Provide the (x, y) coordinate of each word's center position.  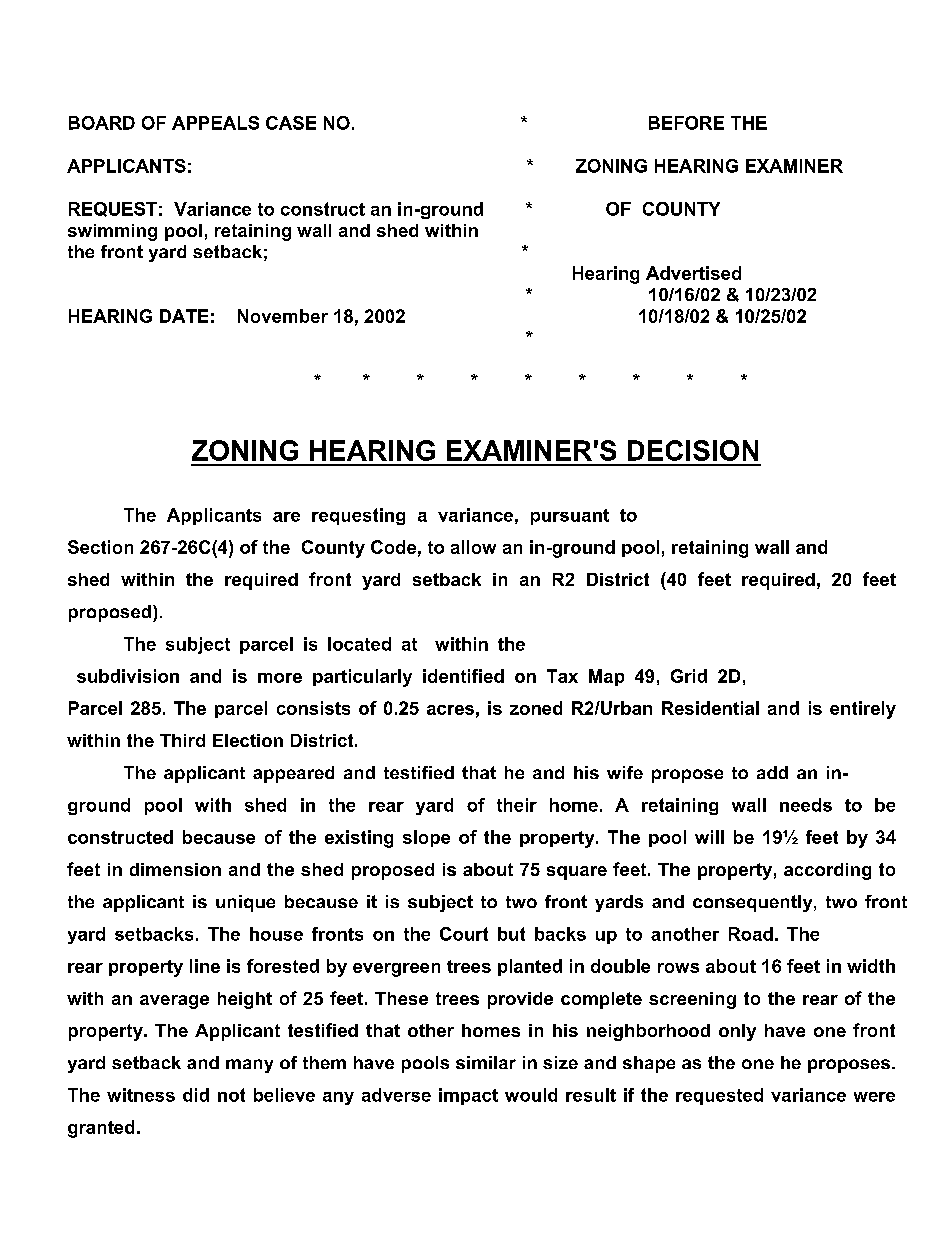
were (874, 1097)
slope (426, 838)
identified (463, 676)
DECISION (693, 450)
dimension (175, 869)
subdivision (128, 676)
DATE (184, 316)
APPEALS (215, 123)
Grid (689, 676)
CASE (291, 123)
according (827, 871)
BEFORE (686, 123)
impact (468, 1096)
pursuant (570, 517)
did (196, 1095)
